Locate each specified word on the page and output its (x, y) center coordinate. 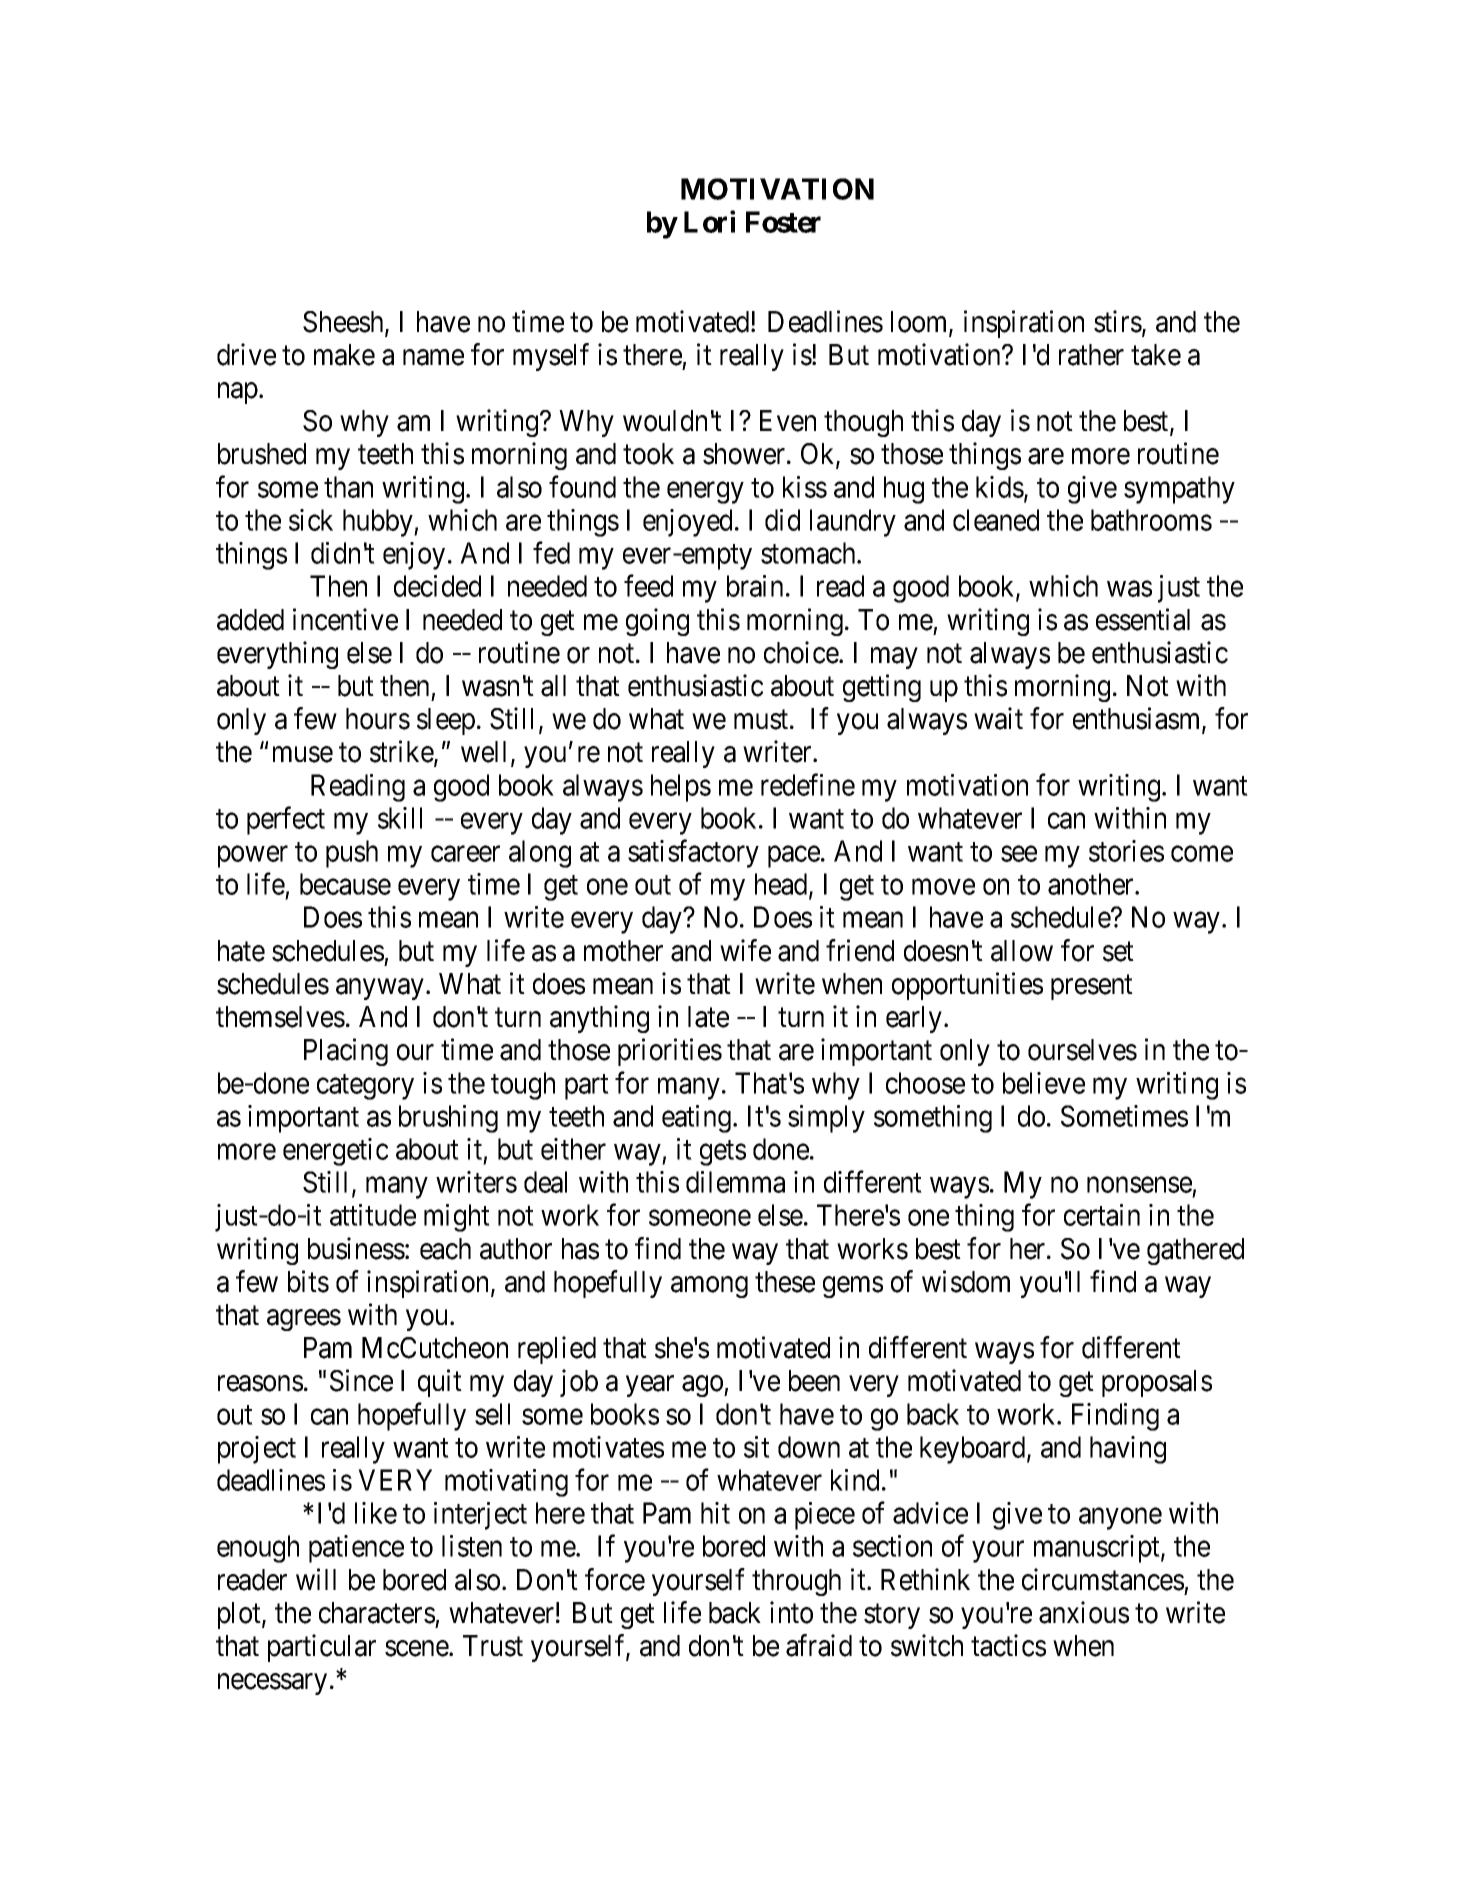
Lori (709, 221)
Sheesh (344, 323)
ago (703, 1386)
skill (400, 818)
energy (705, 493)
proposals (1157, 1383)
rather (1091, 355)
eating (696, 1119)
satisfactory (693, 854)
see (1019, 854)
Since (361, 1380)
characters (377, 1613)
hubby (379, 523)
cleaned (996, 520)
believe (1044, 1083)
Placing (346, 1052)
